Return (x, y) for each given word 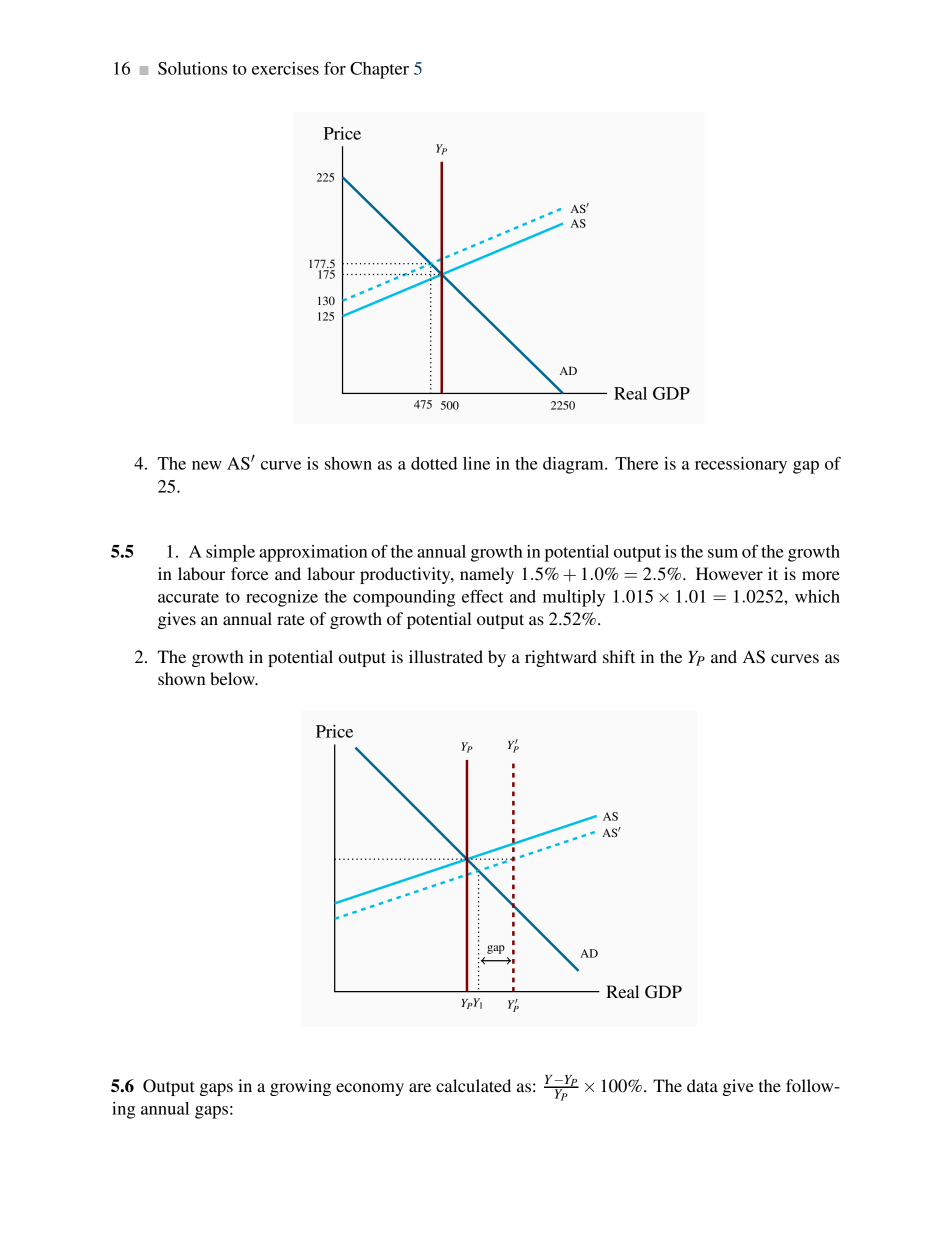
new (207, 465)
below (233, 678)
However (729, 573)
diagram (574, 465)
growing (300, 1087)
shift (619, 656)
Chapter (379, 70)
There (636, 463)
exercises (285, 68)
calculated (473, 1085)
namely (487, 575)
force (250, 573)
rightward (561, 658)
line (476, 463)
